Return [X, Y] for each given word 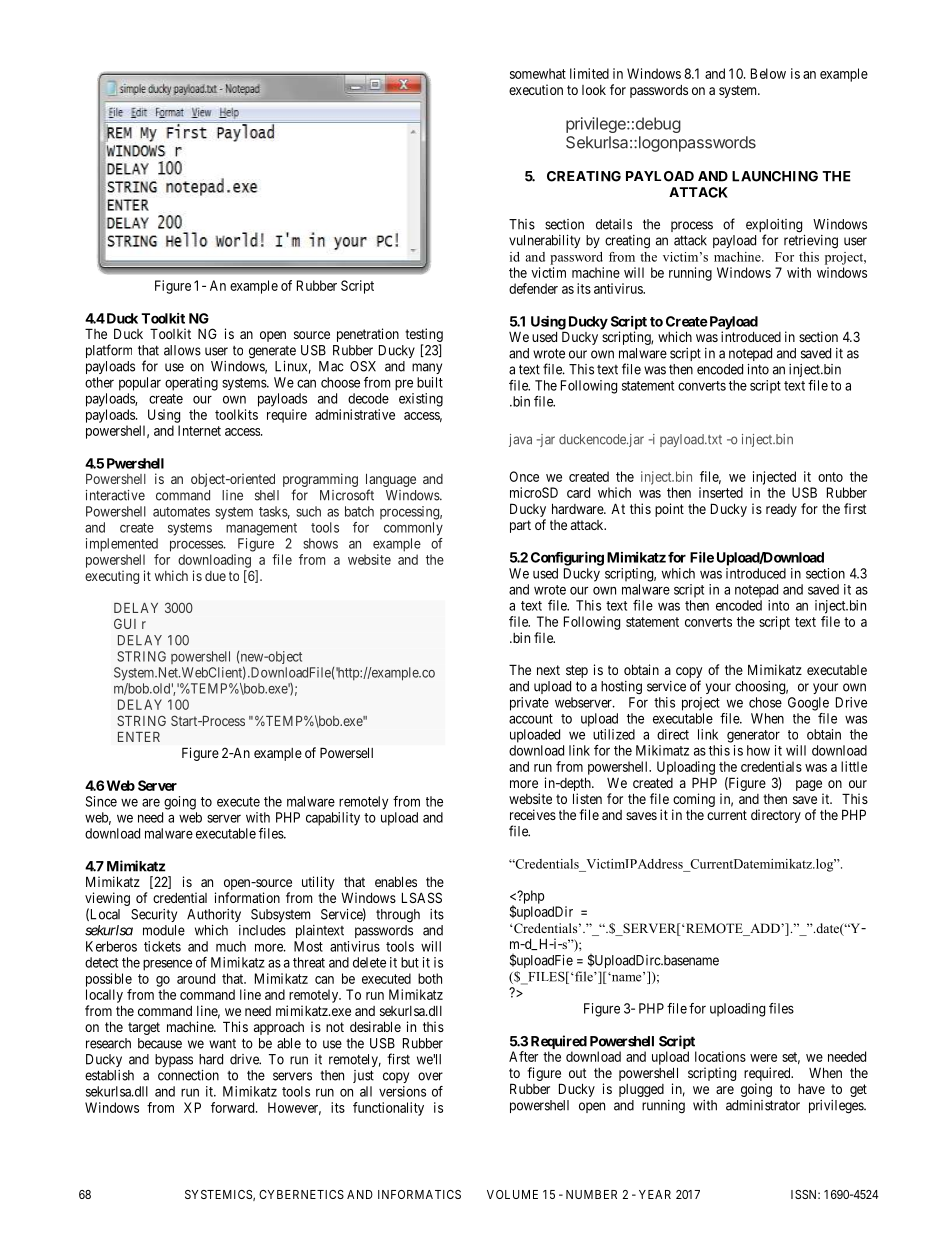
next [548, 670]
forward [234, 1107]
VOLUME [512, 1194]
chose [765, 702]
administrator [763, 1105]
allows [182, 350]
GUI [125, 624]
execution [536, 89]
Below [768, 73]
